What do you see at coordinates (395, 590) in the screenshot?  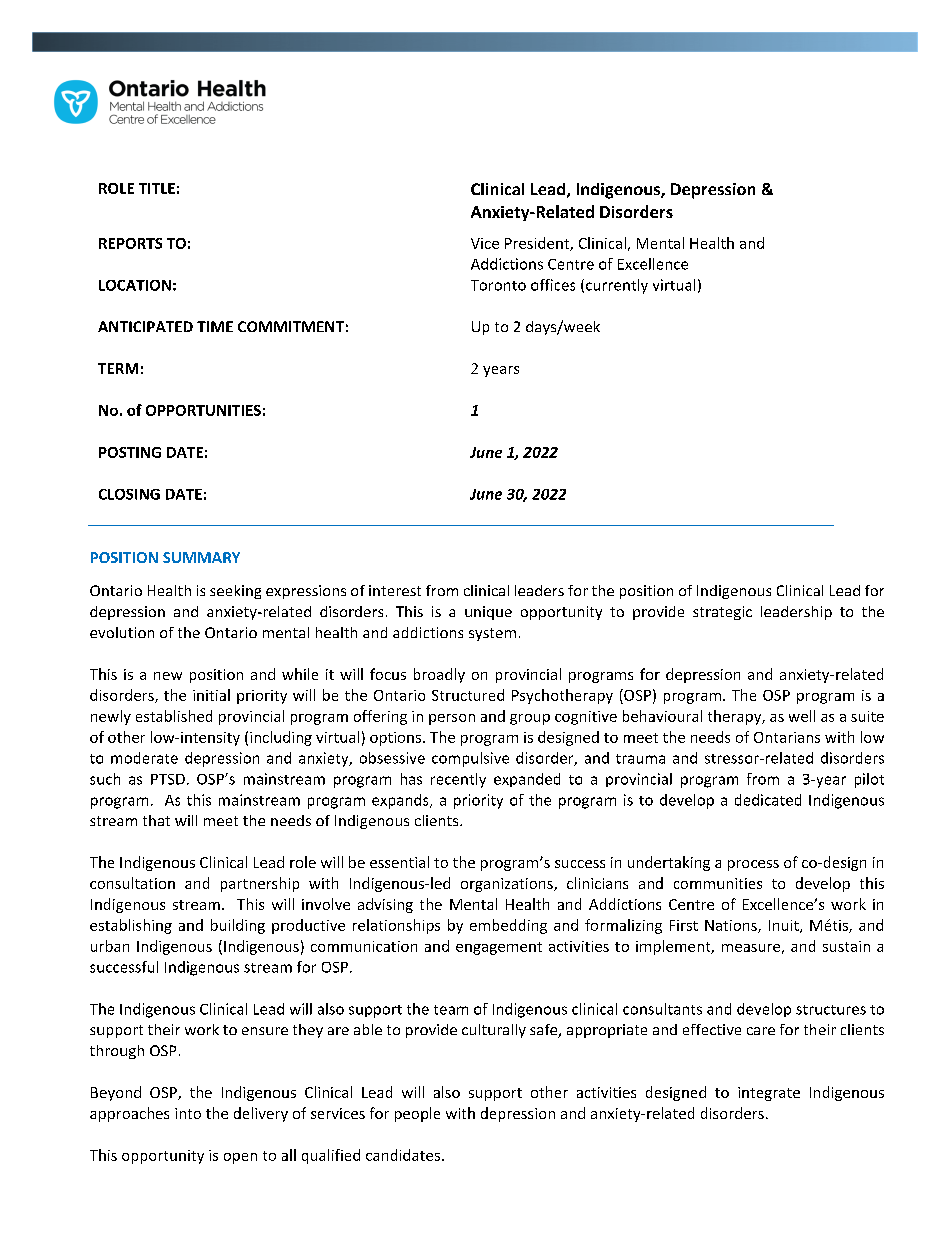 I see `interest` at bounding box center [395, 590].
